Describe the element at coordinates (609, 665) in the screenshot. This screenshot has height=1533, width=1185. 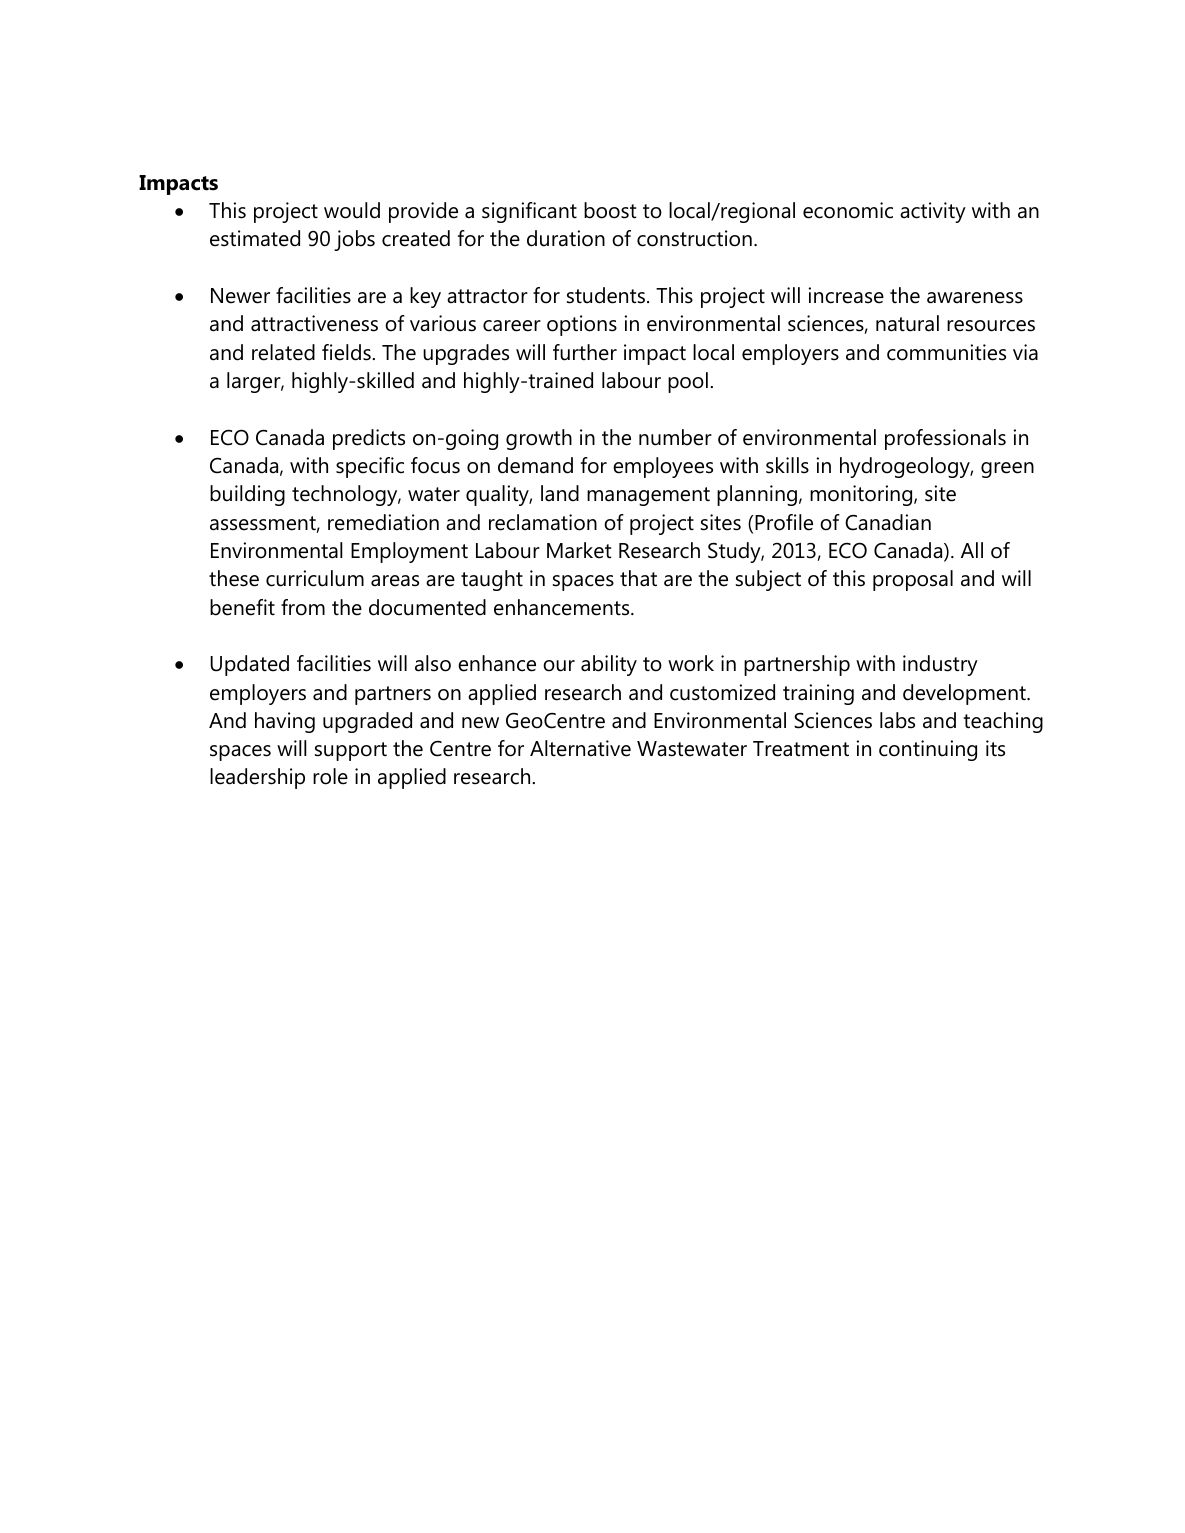
I see `ability` at that location.
